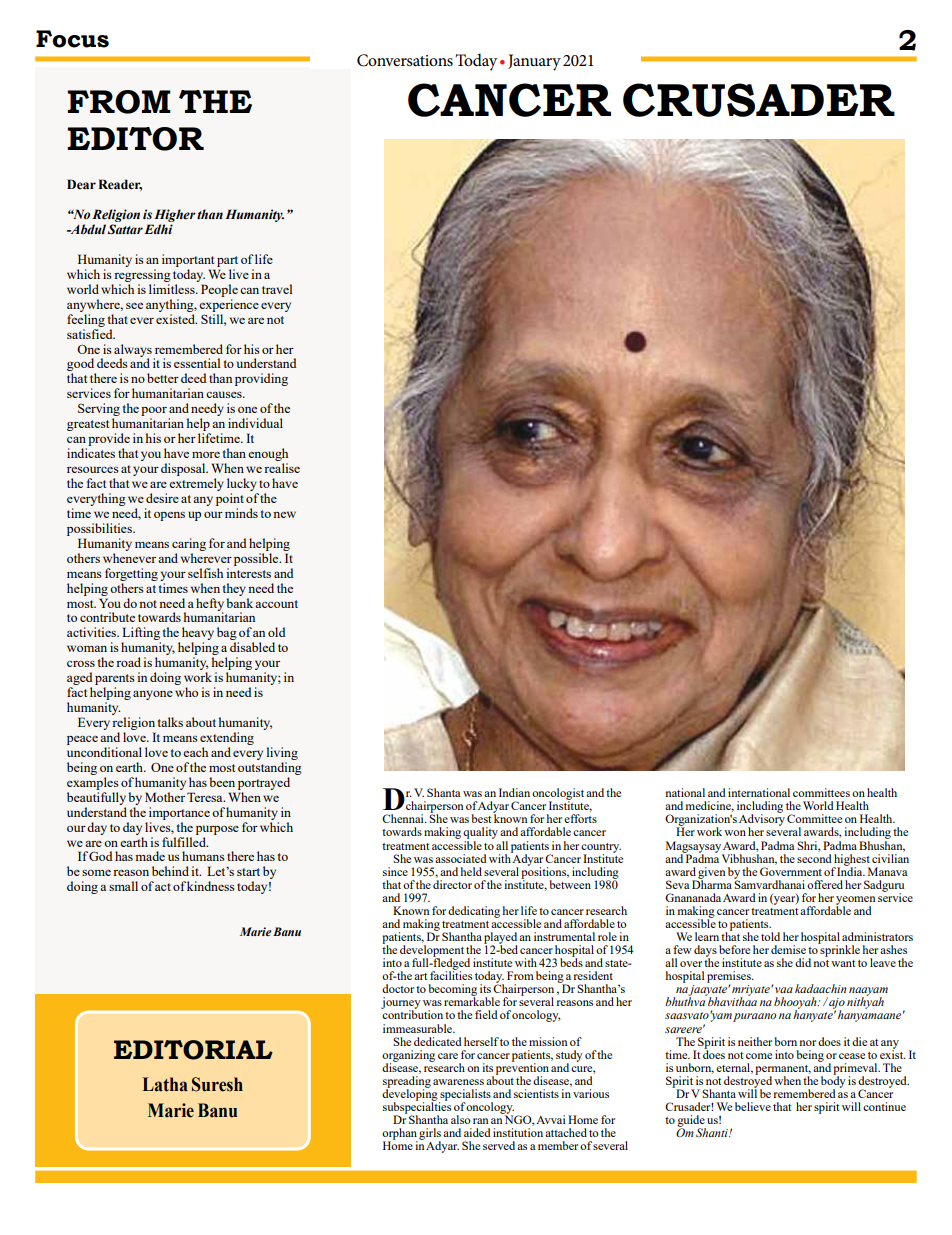 This image has width=952, height=1235. I want to click on best, so click(481, 818).
